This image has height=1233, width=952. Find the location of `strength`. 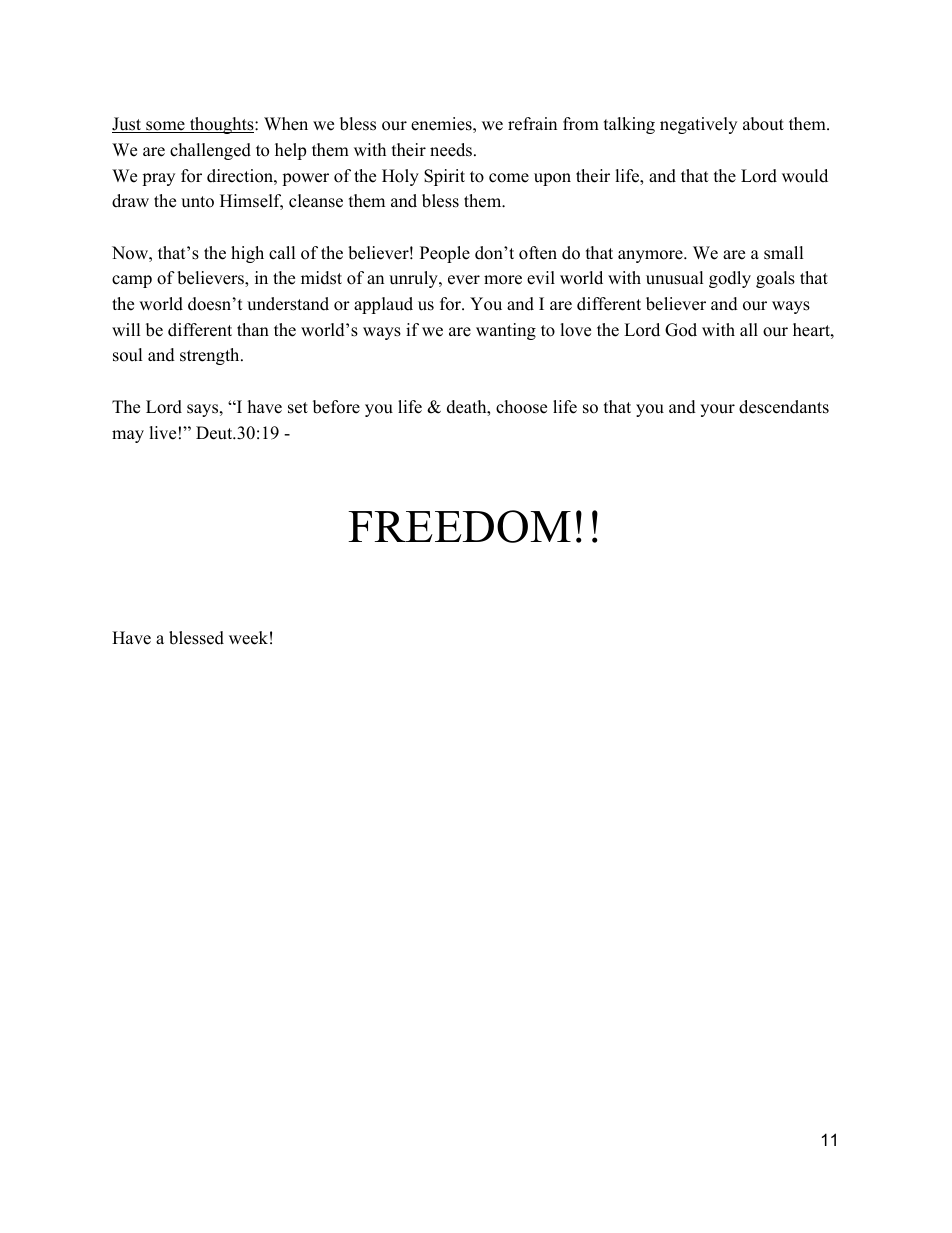

strength is located at coordinates (211, 356).
